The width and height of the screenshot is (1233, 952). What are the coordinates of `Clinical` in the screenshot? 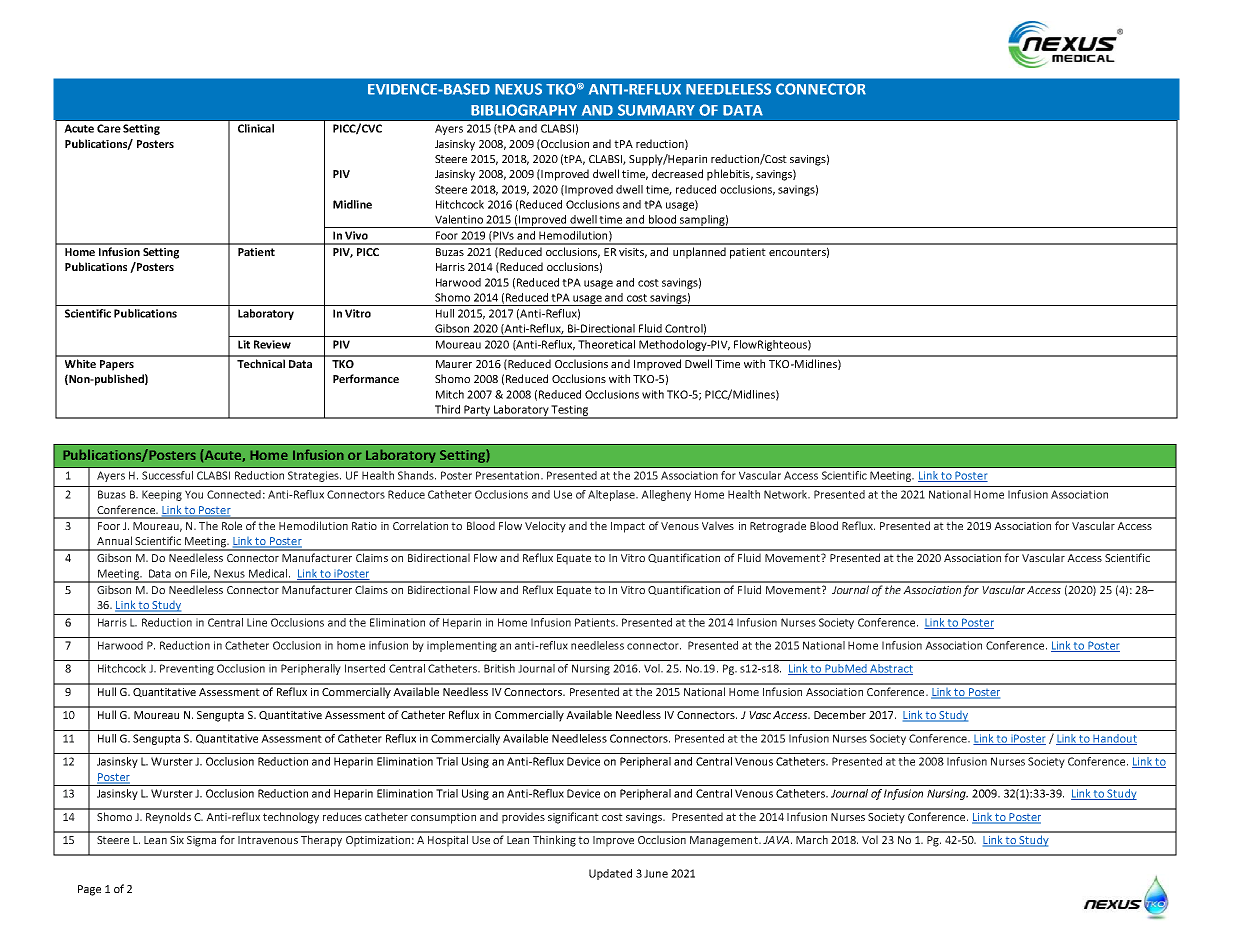 It's located at (256, 128).
